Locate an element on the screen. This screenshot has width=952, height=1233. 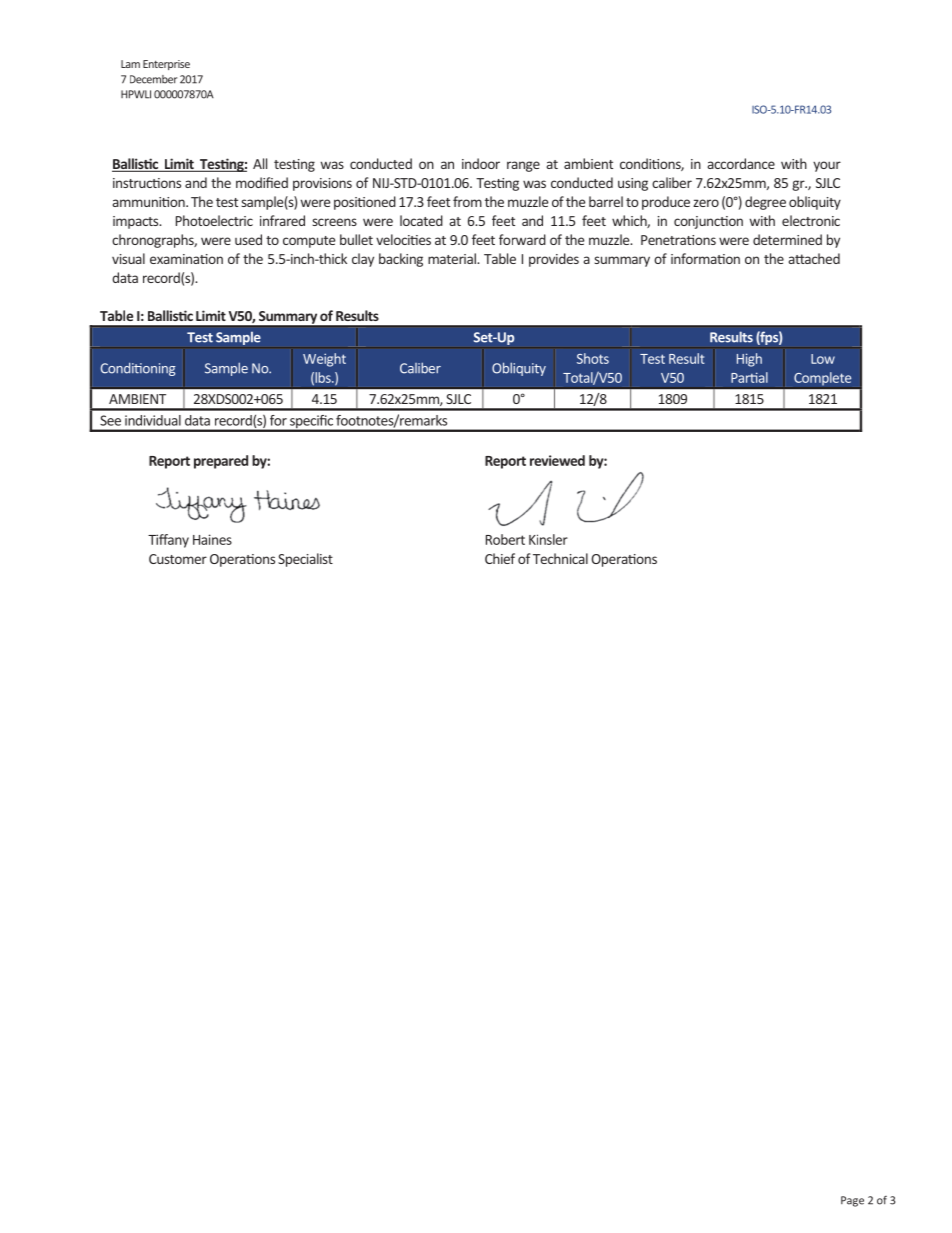
Haines is located at coordinates (212, 539).
